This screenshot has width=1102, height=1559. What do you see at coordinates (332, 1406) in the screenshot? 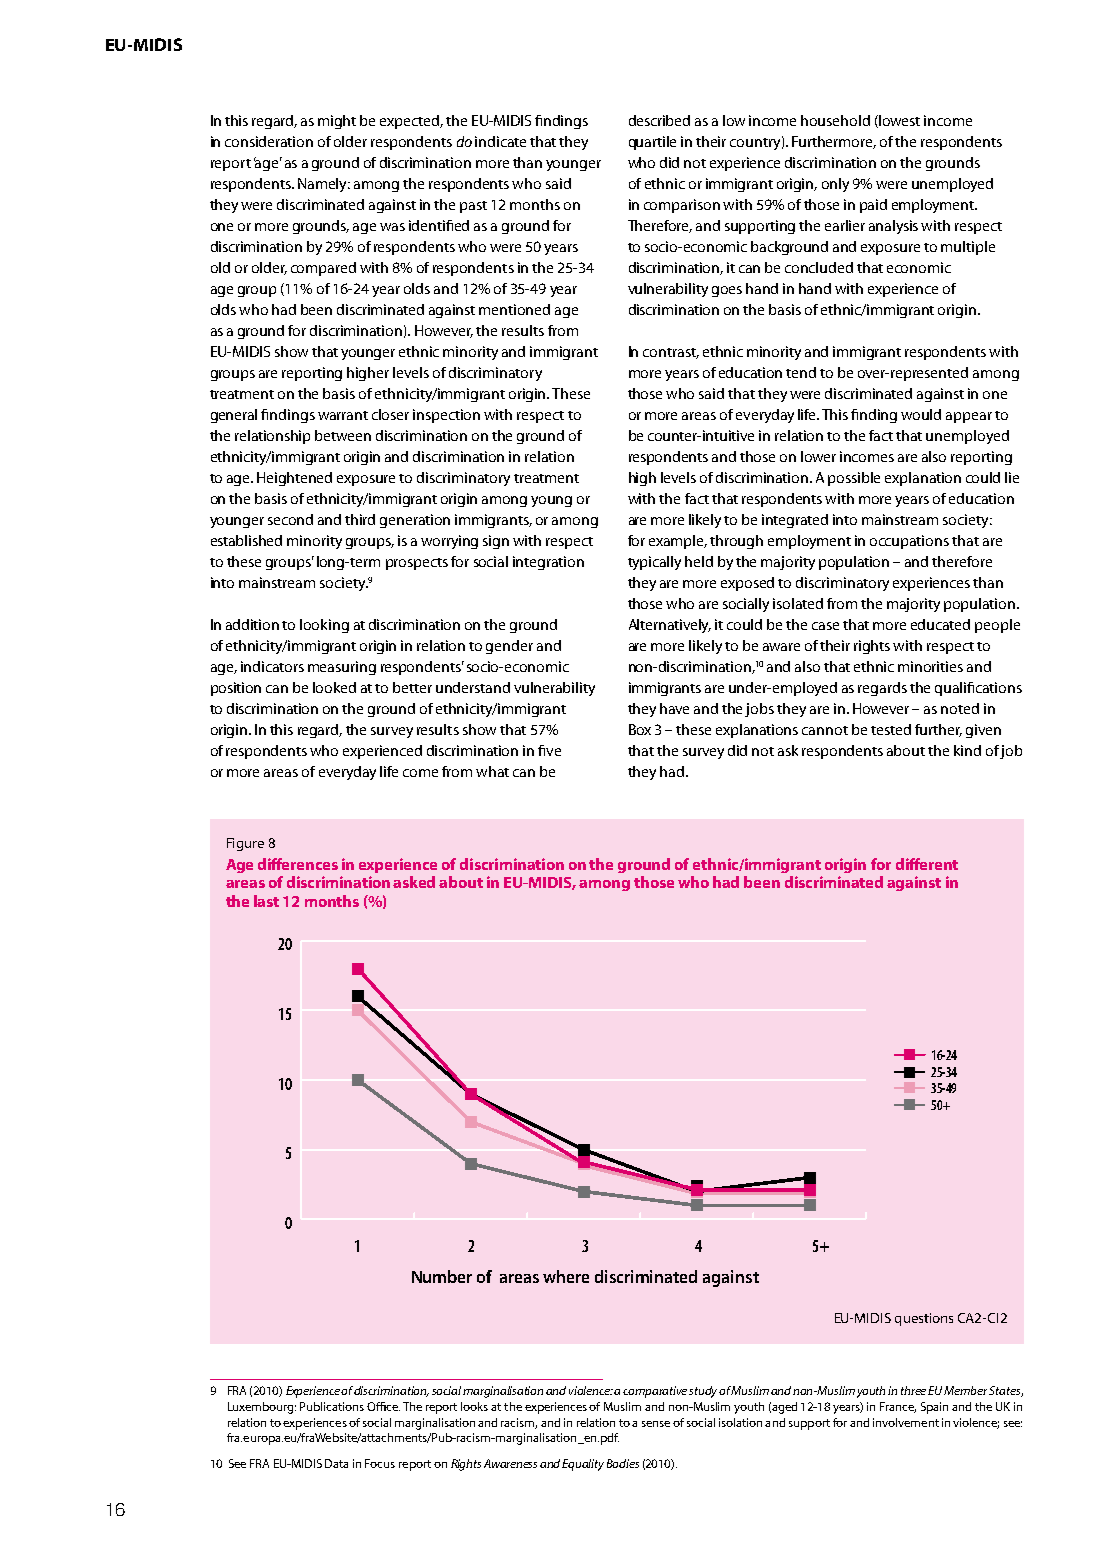
I see `Publications` at bounding box center [332, 1406].
